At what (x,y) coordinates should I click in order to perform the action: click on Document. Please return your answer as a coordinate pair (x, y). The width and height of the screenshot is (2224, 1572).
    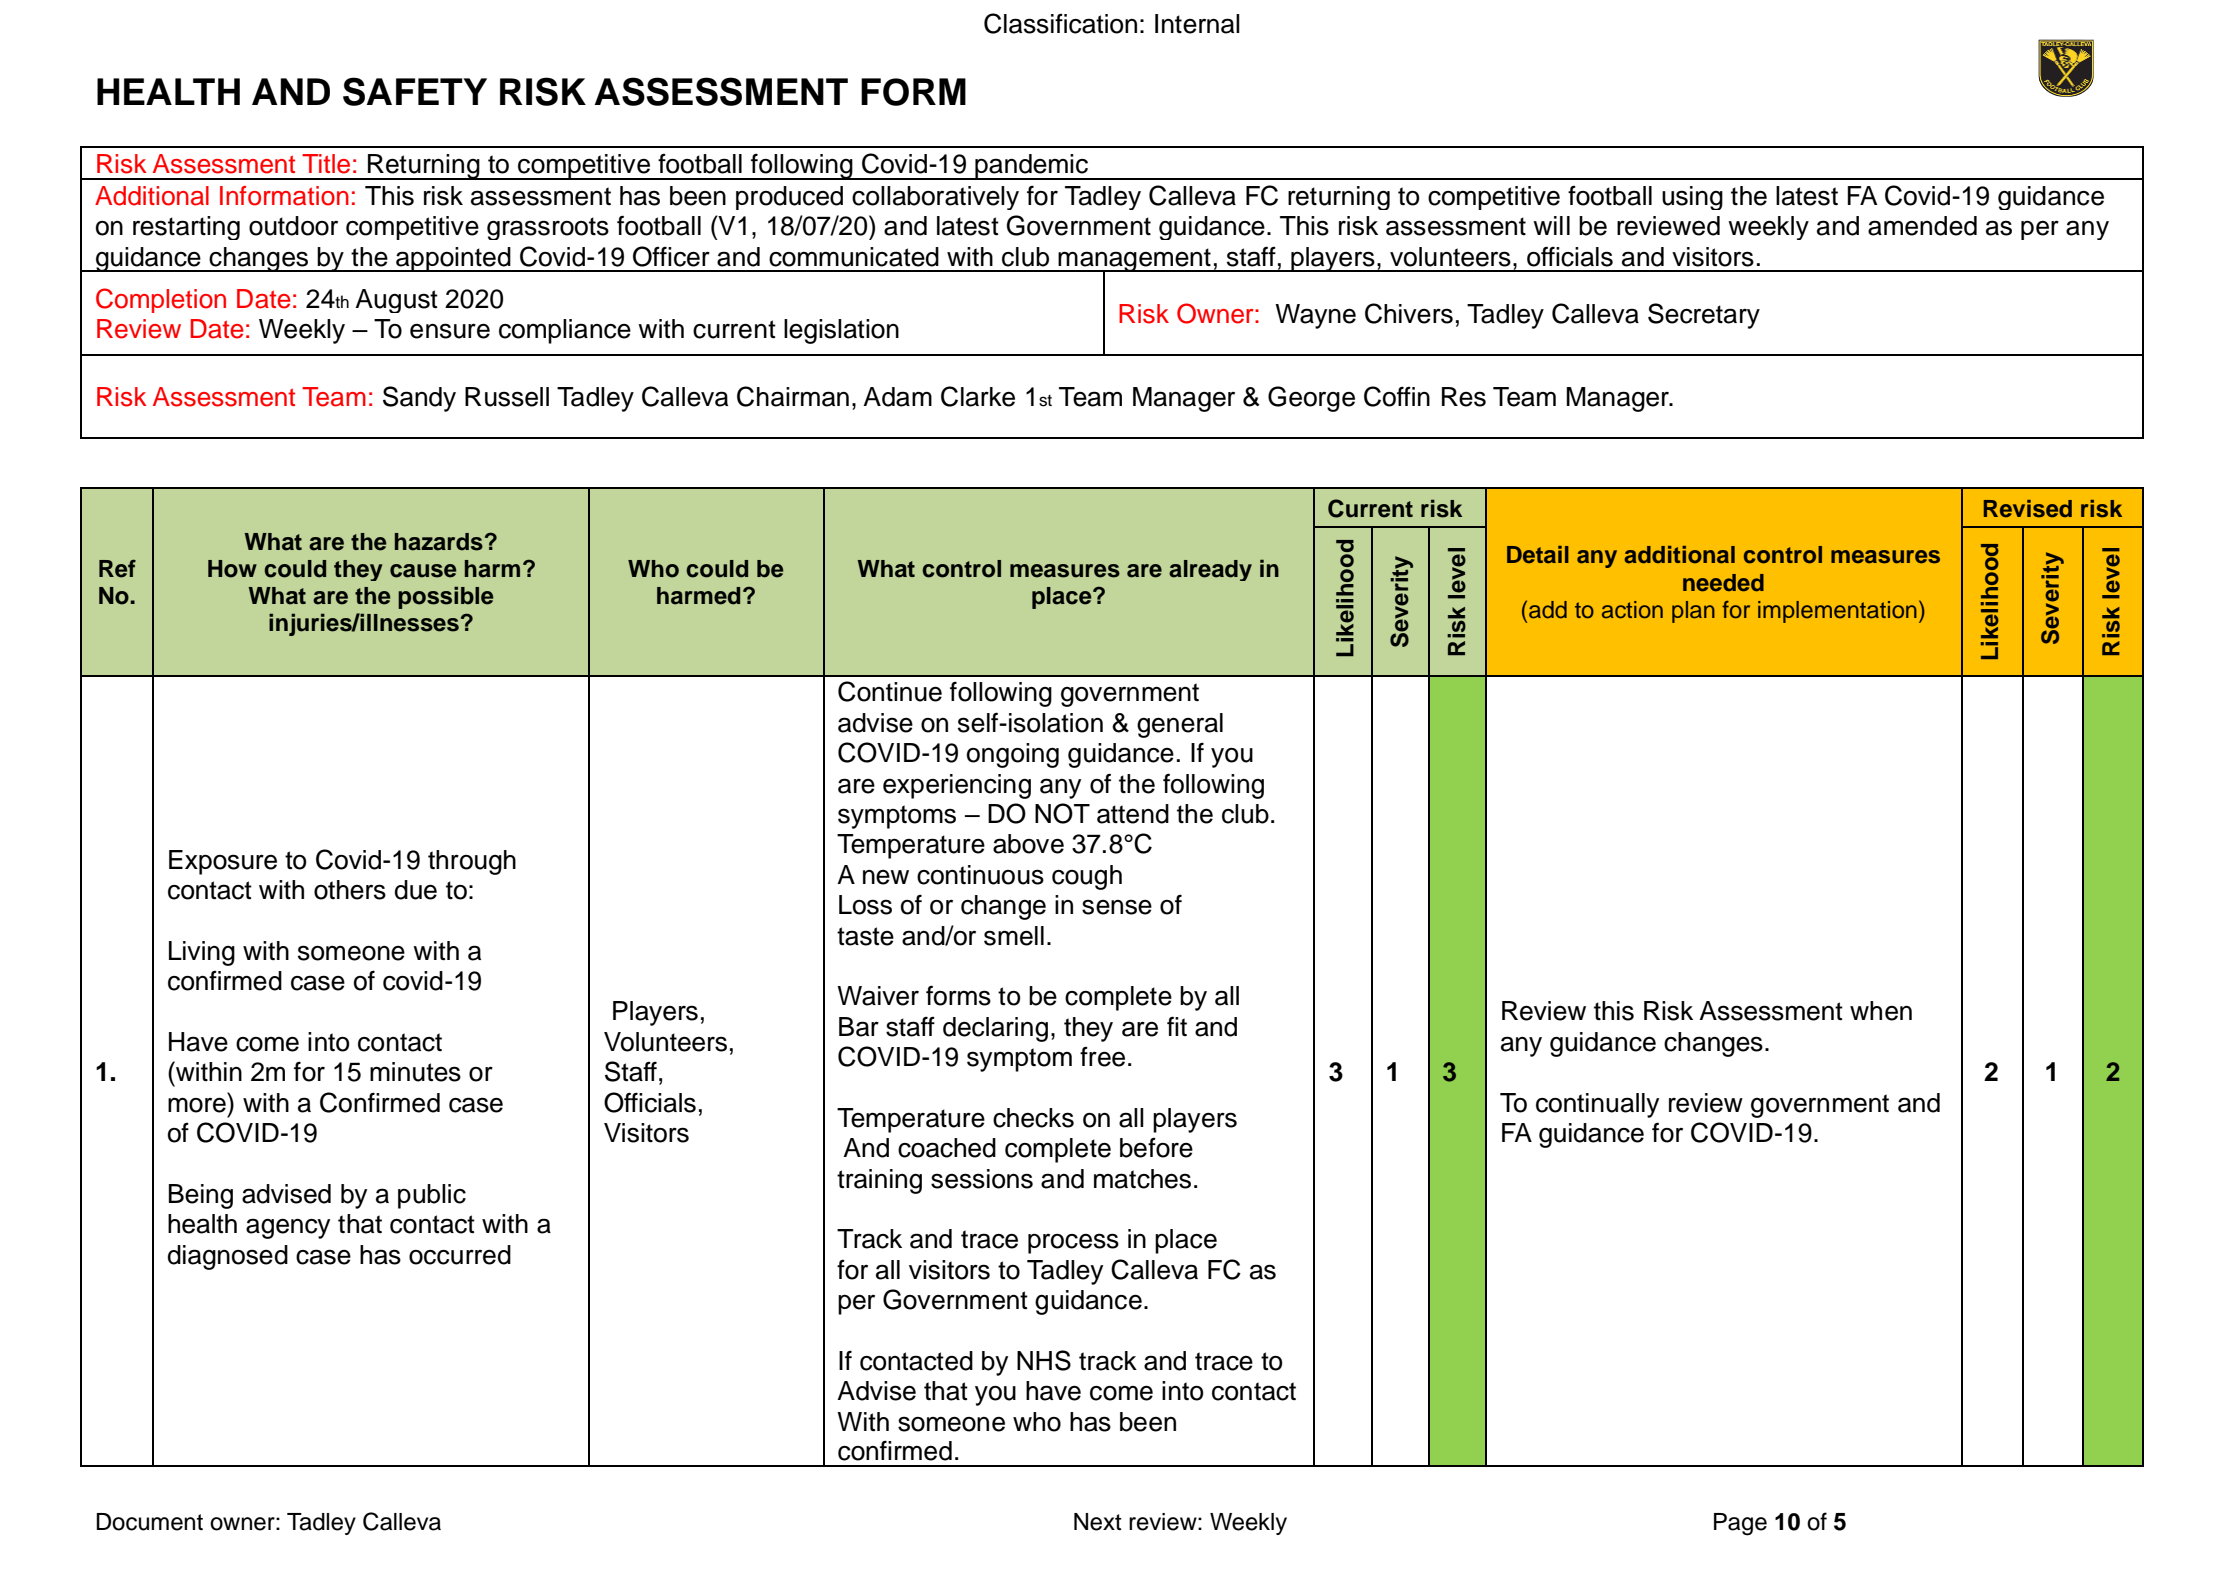
    Looking at the image, I should click on (149, 1522).
